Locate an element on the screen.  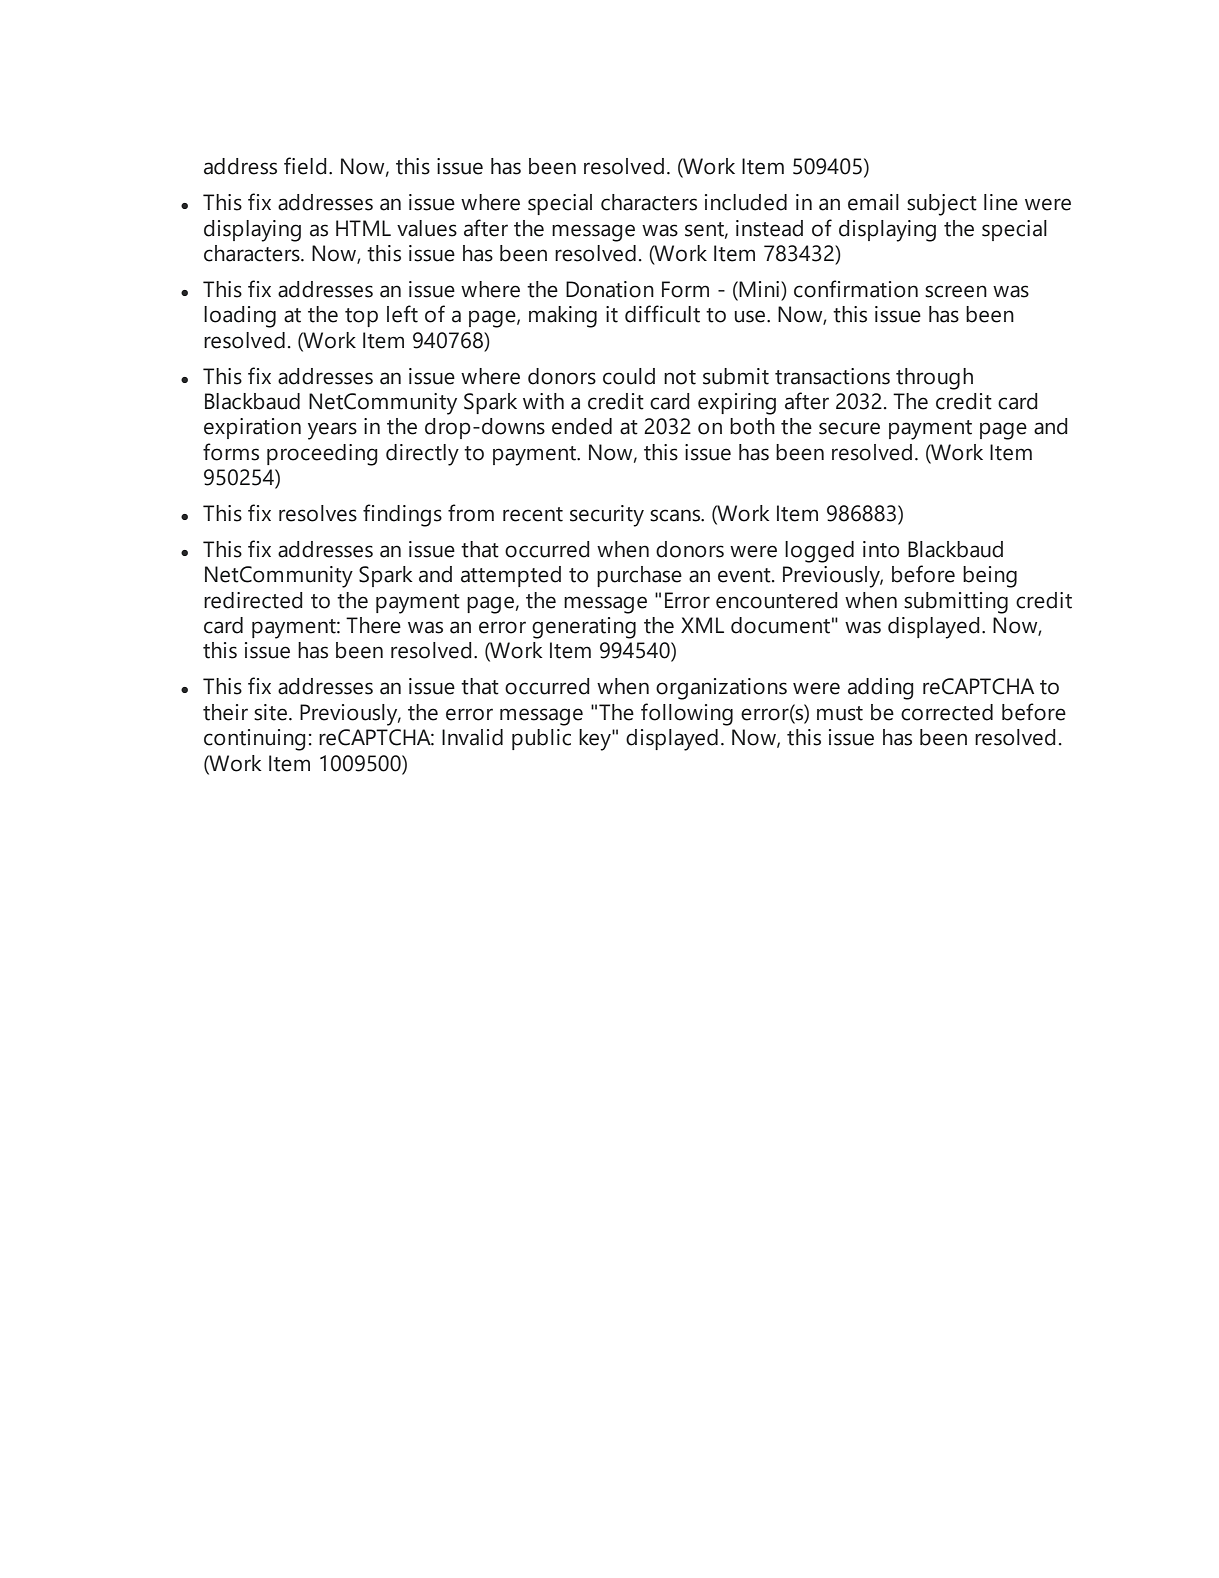
corrected is located at coordinates (947, 712).
